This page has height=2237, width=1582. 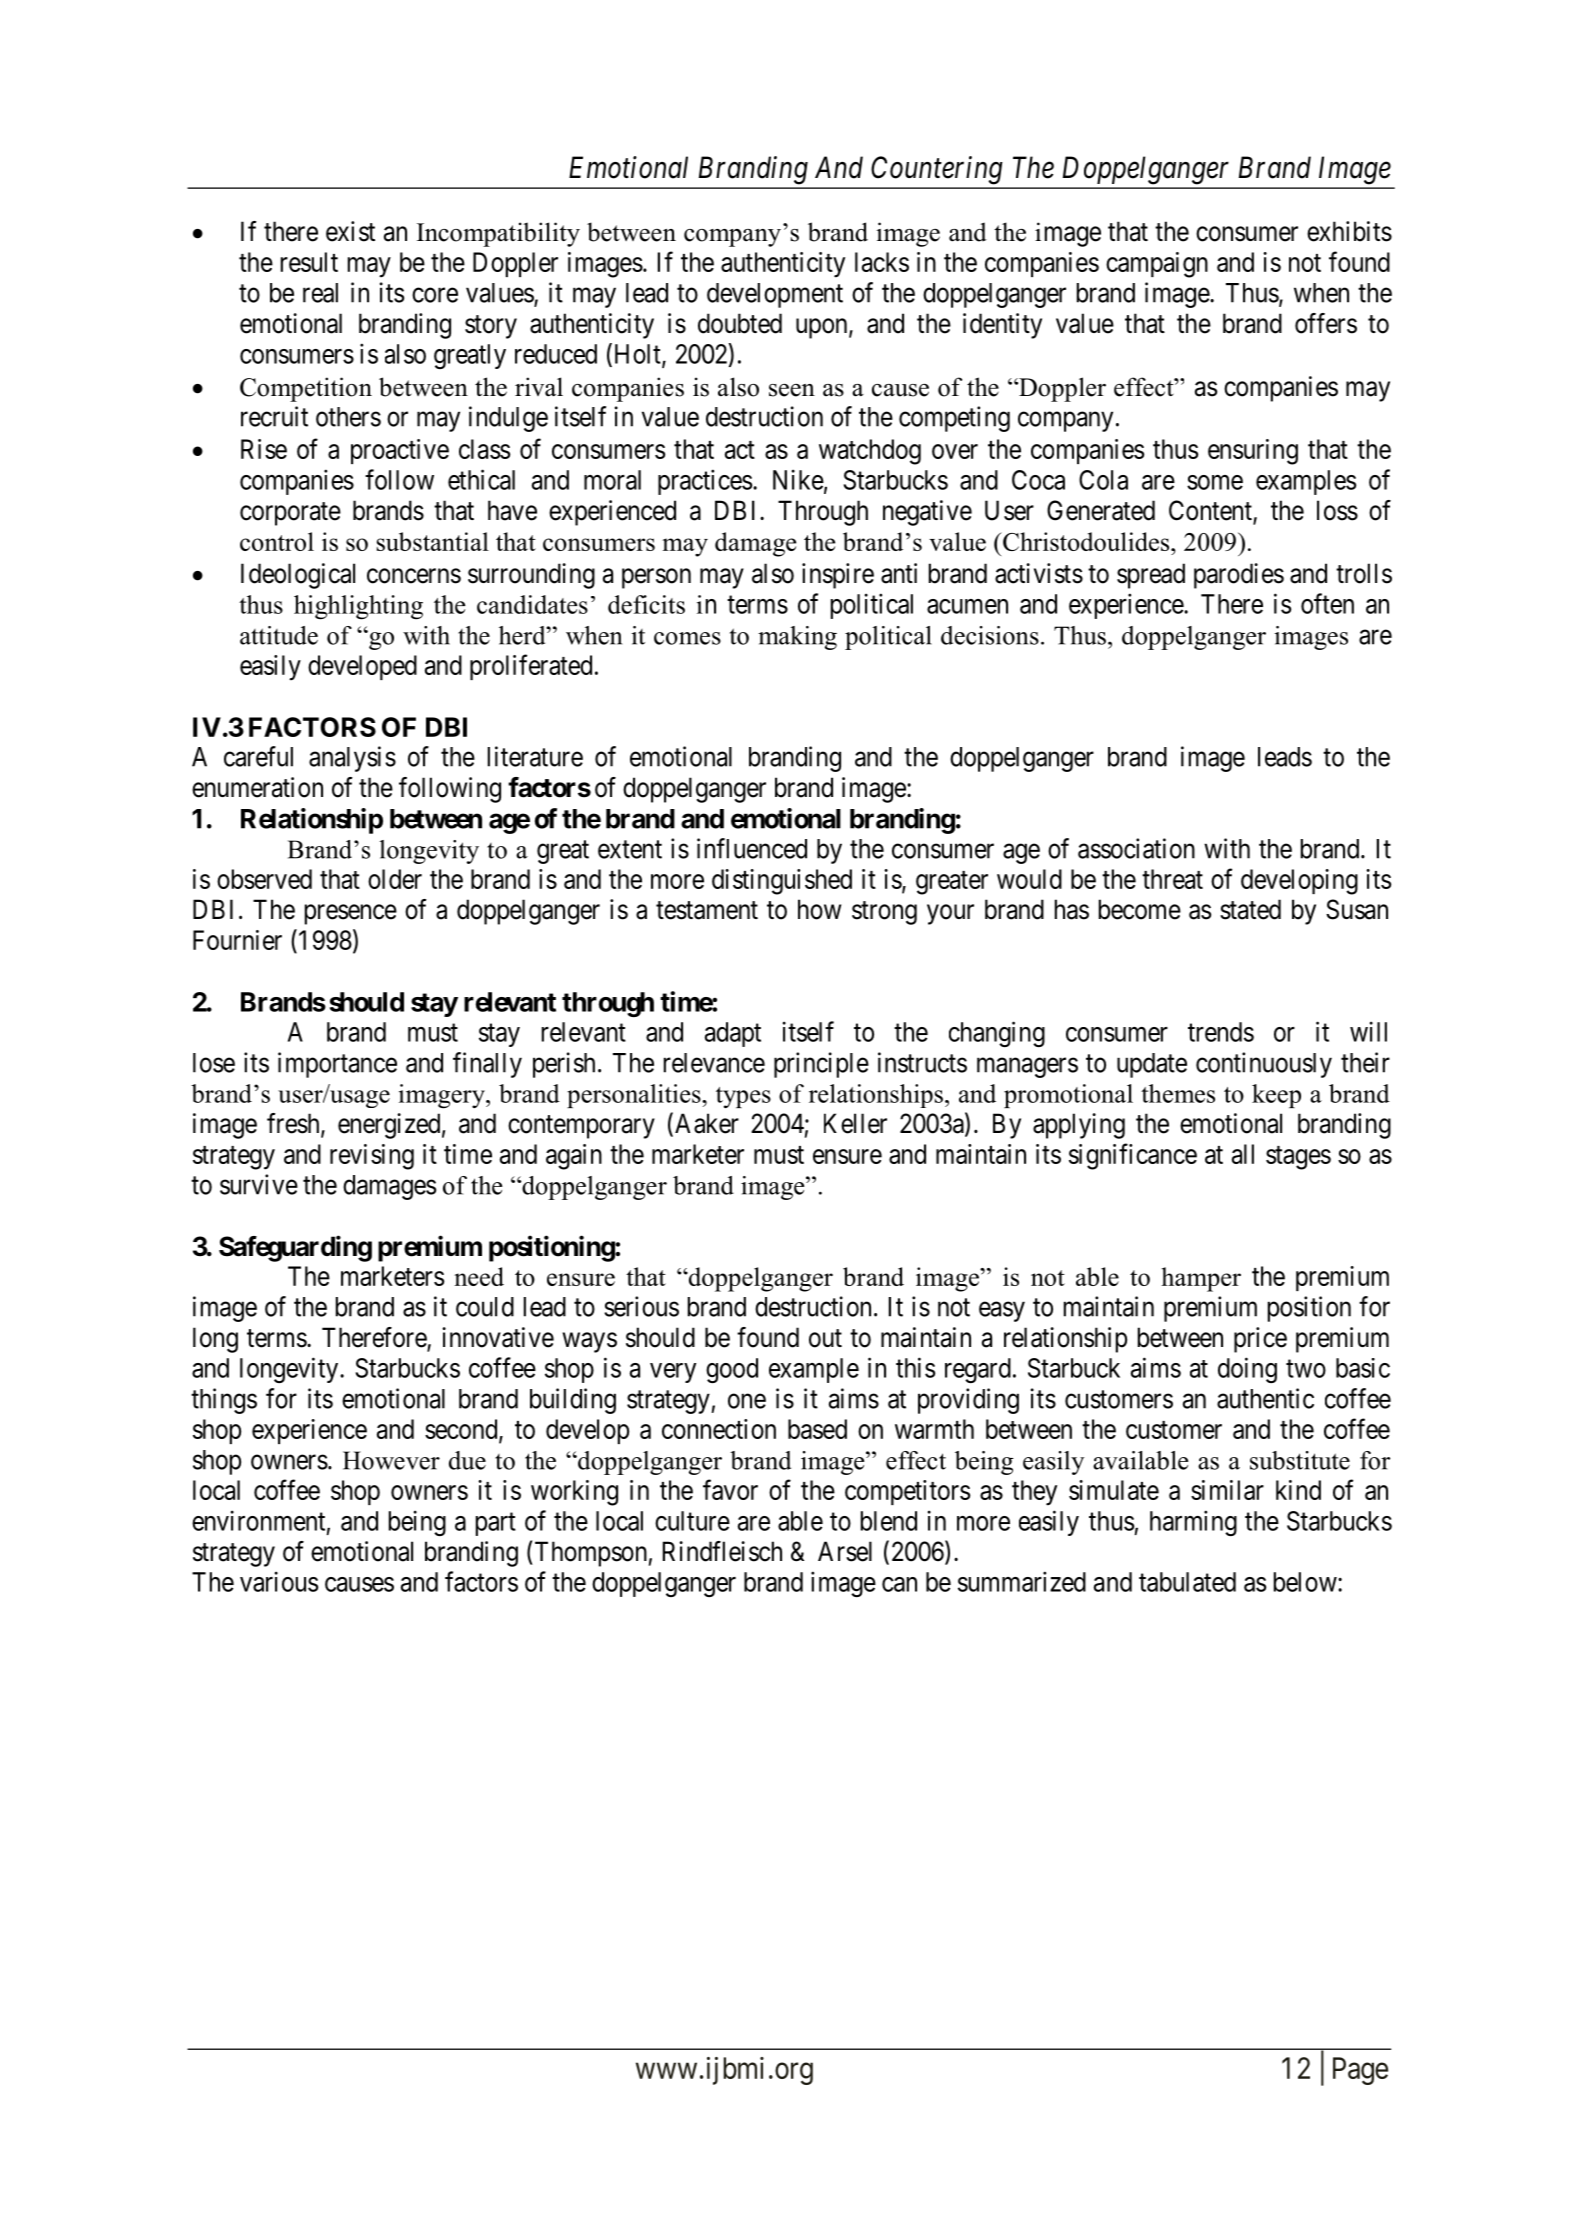 What do you see at coordinates (817, 1429) in the page?
I see `based` at bounding box center [817, 1429].
